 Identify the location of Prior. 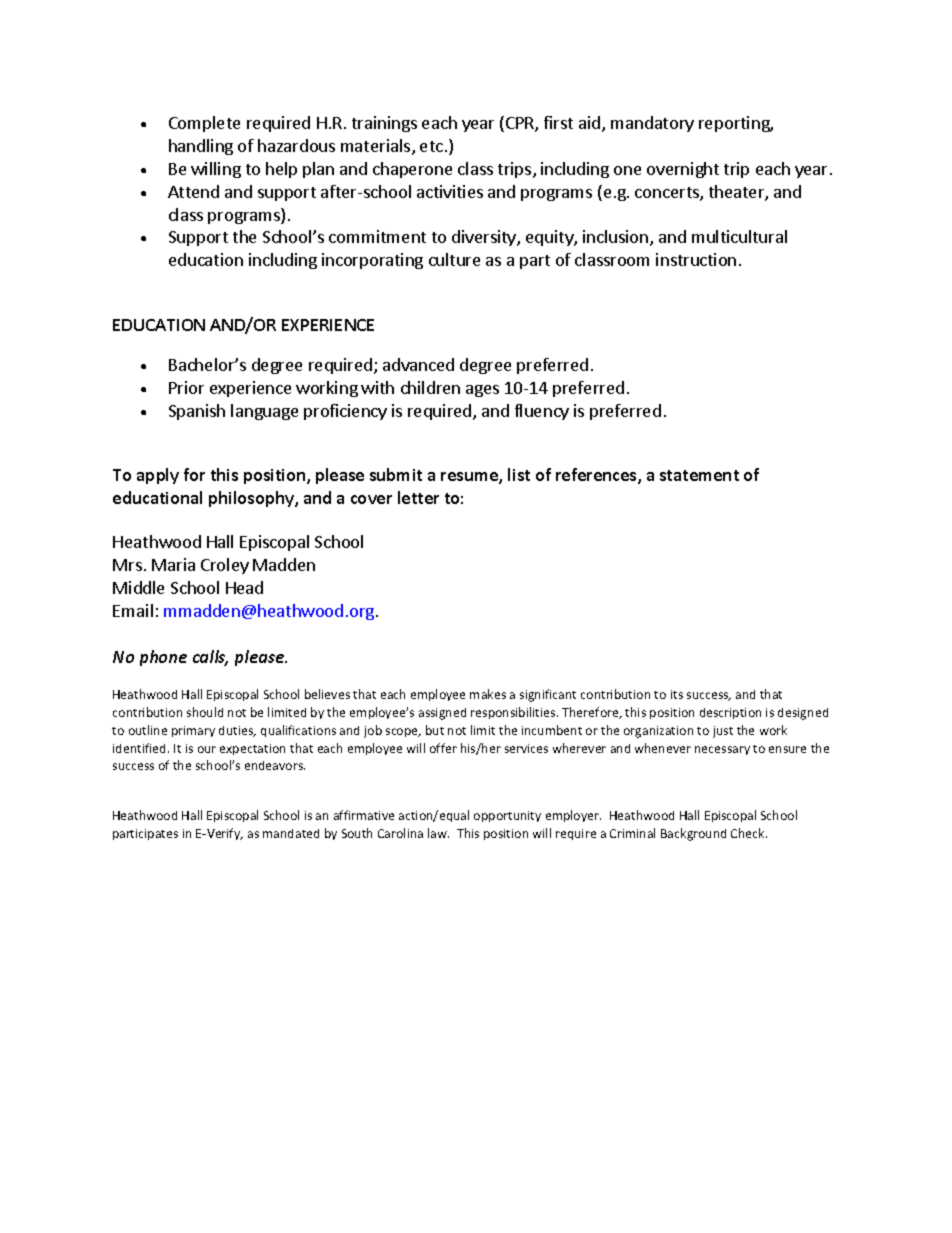
(186, 387).
